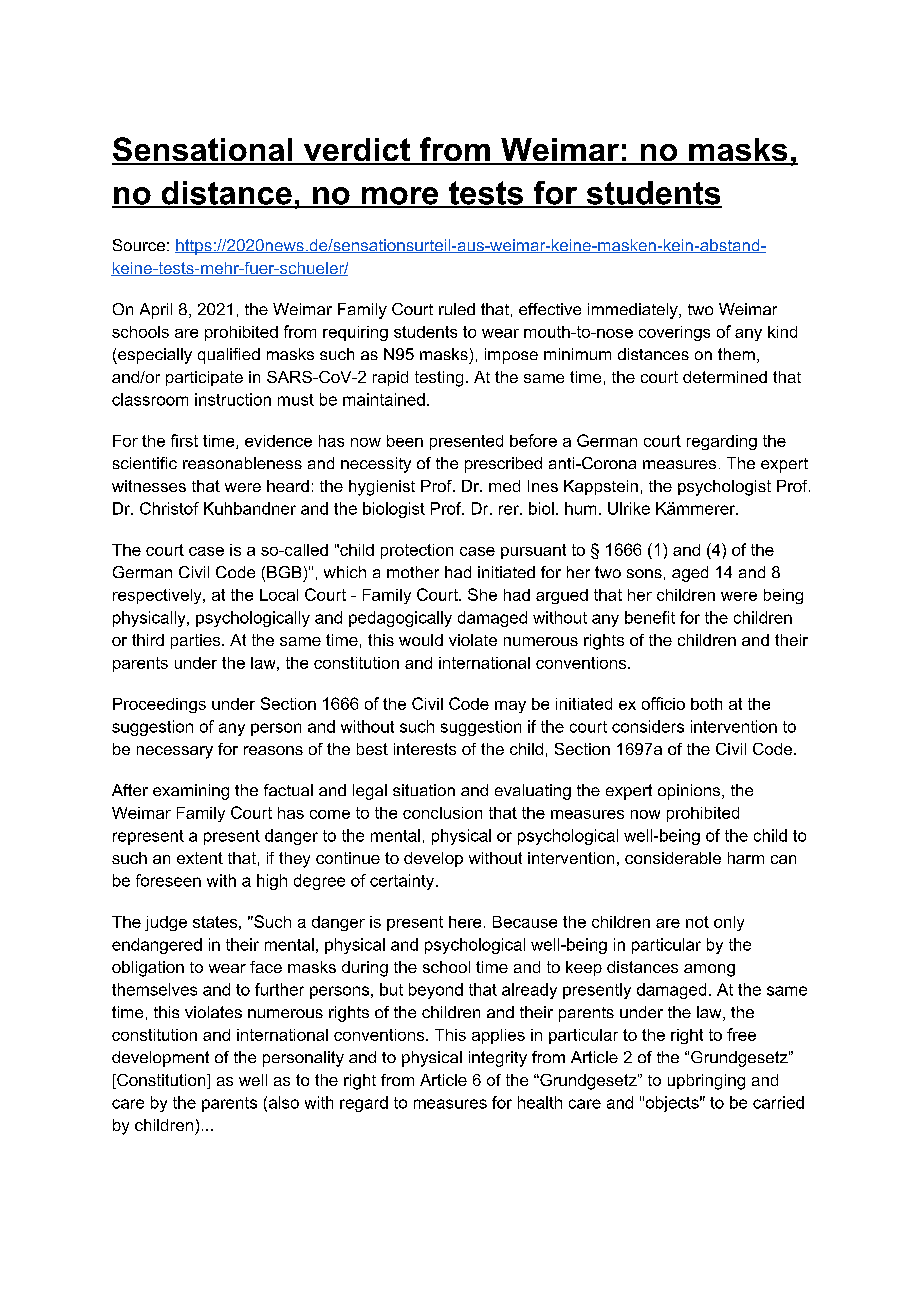 The image size is (924, 1307). Describe the element at coordinates (279, 989) in the screenshot. I see `further` at that location.
